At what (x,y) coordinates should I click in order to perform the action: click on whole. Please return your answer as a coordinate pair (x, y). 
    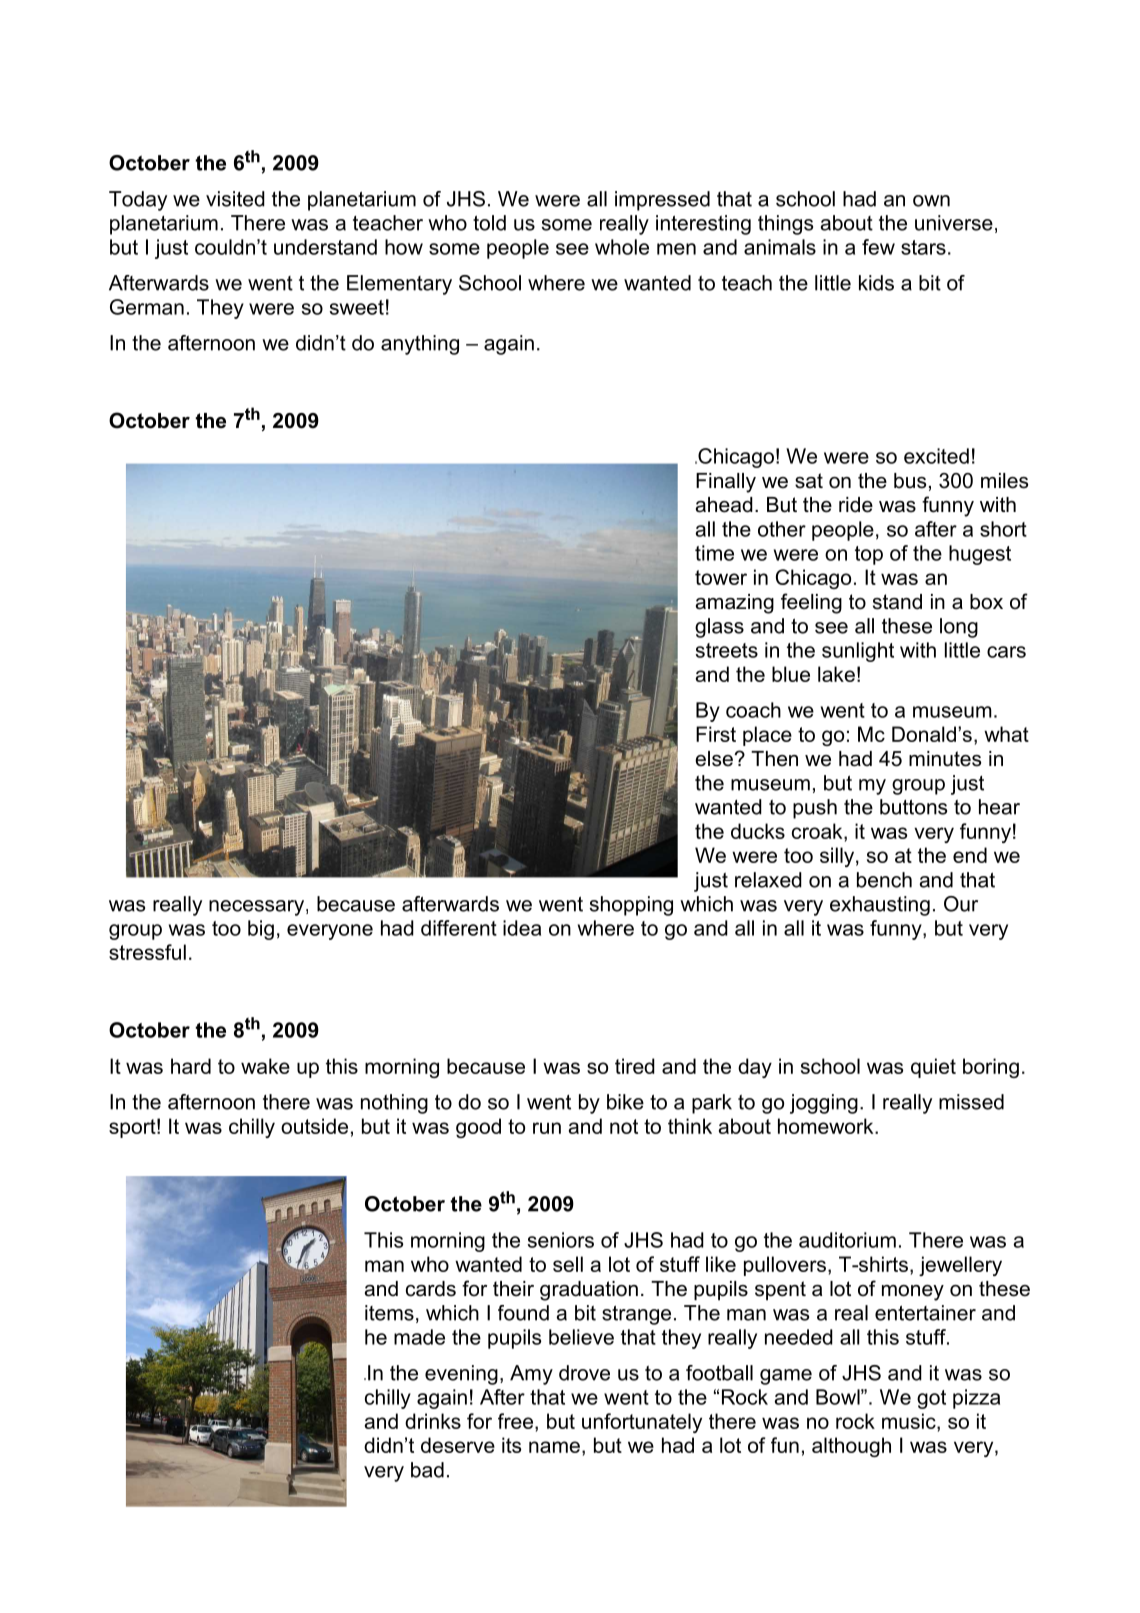
    Looking at the image, I should click on (622, 247).
